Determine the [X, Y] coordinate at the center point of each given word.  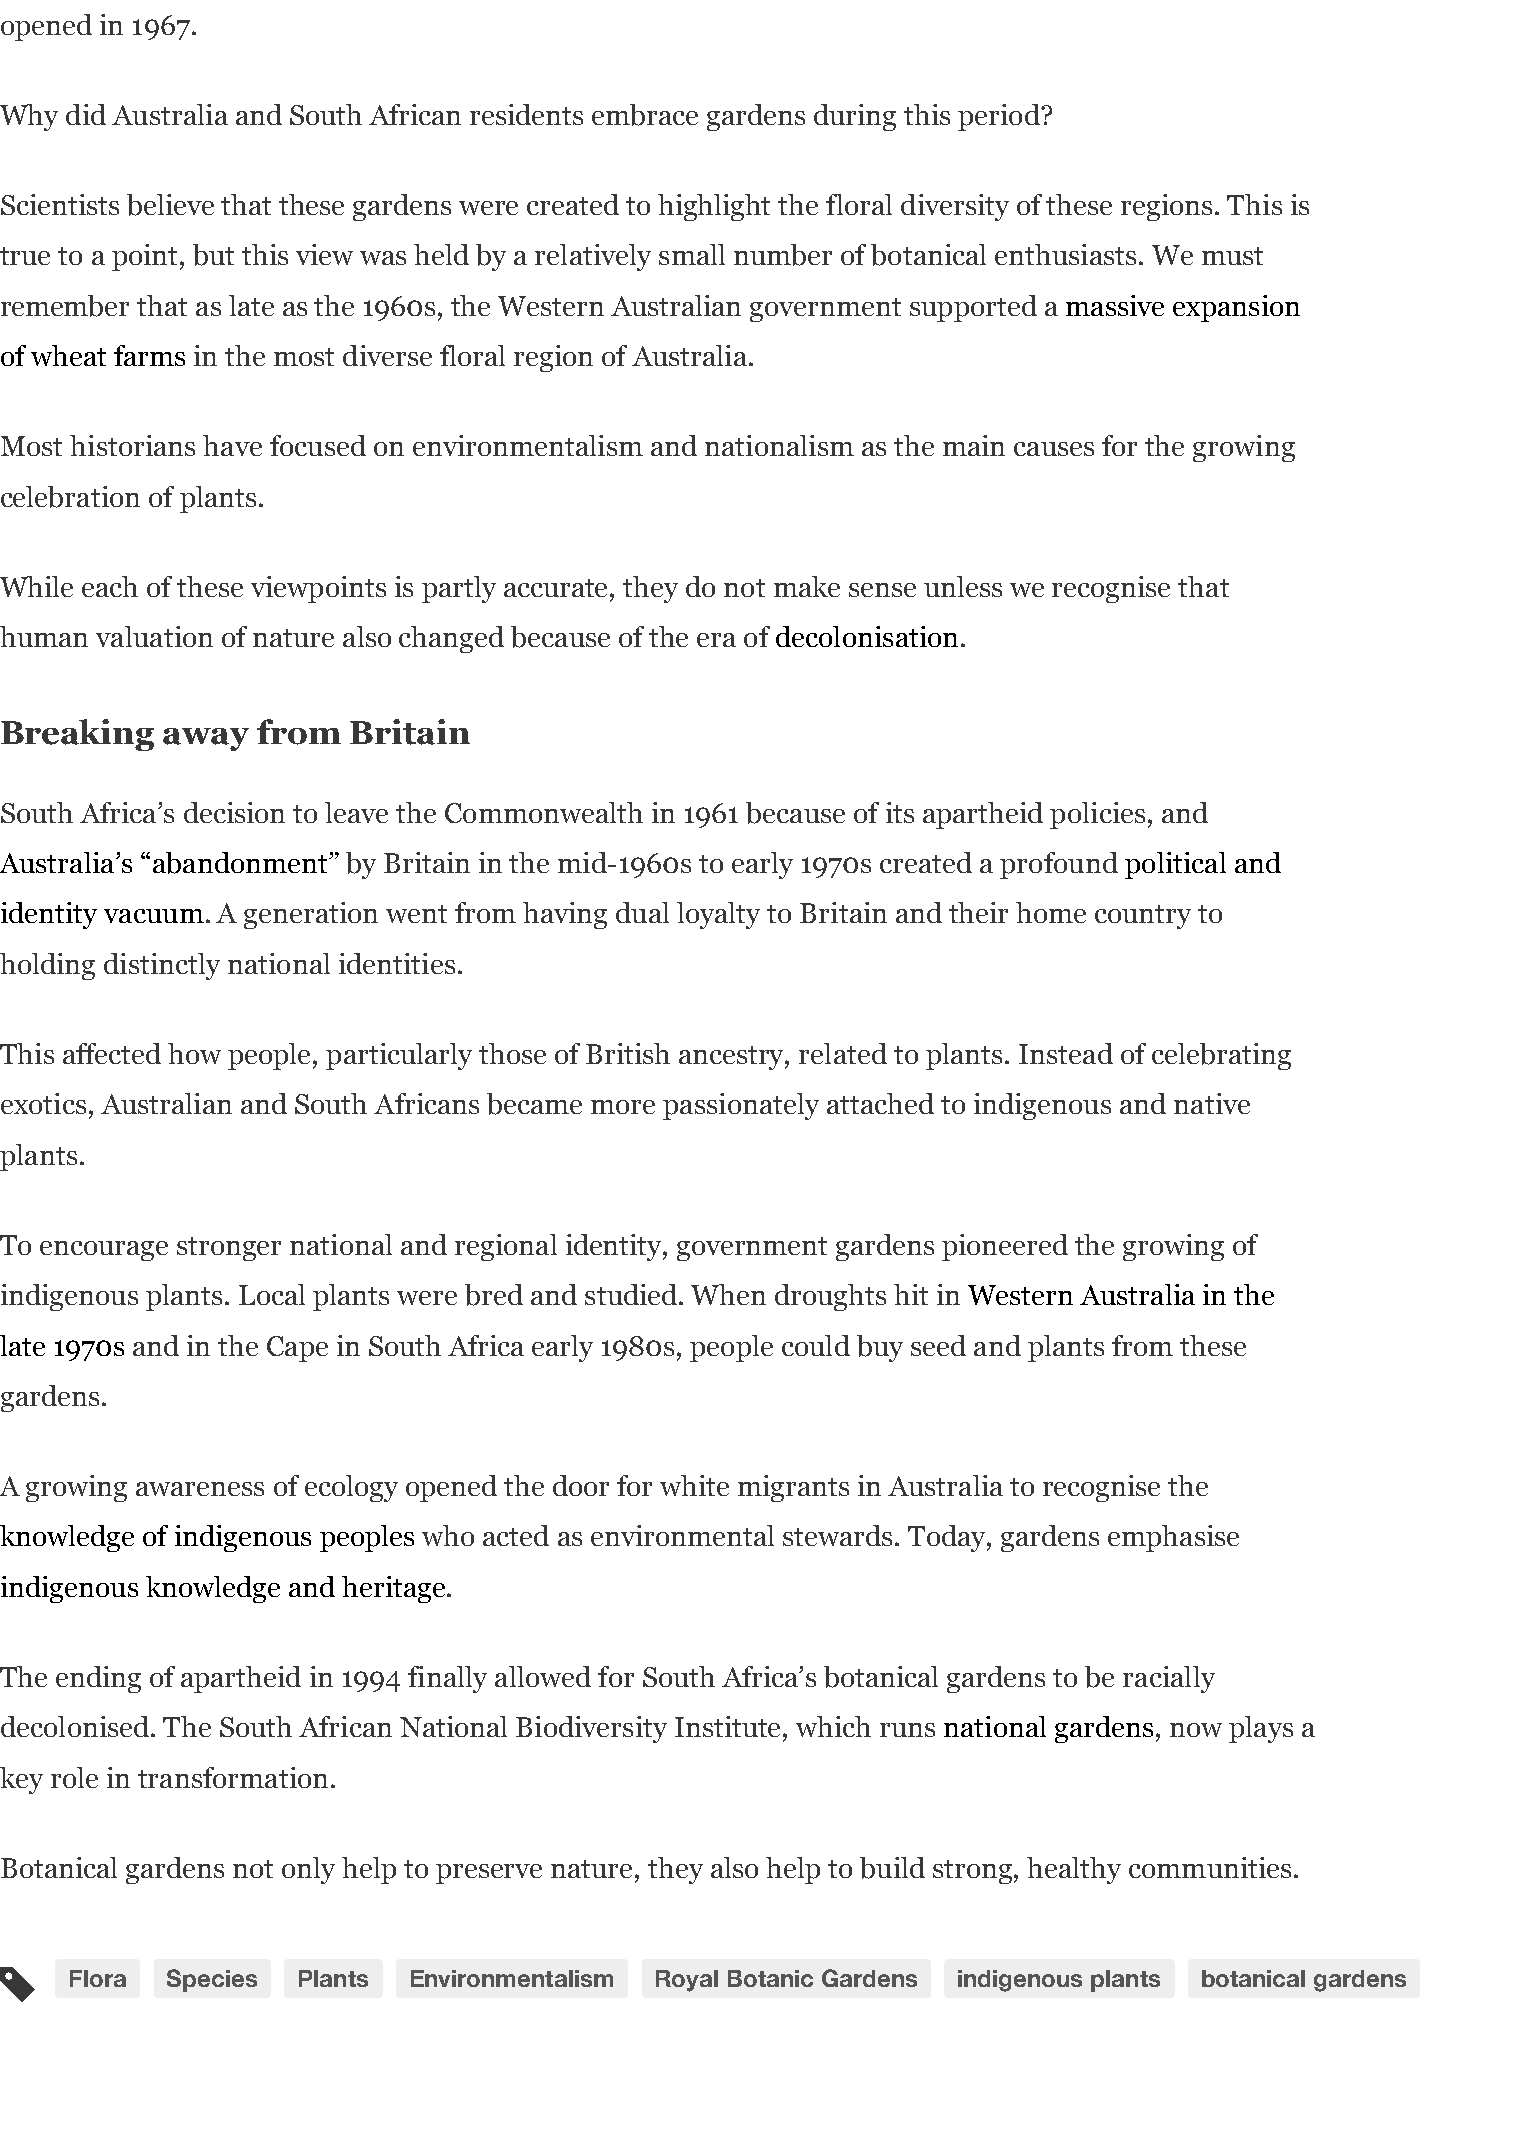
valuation [154, 636]
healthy [1074, 1870]
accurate [557, 588]
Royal [687, 1981]
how [194, 1053]
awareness [200, 1489]
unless [963, 586]
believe [170, 205]
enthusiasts [1065, 254]
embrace [645, 115]
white [694, 1485]
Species [212, 1980]
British [628, 1053]
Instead [1066, 1053]
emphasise [1173, 1538]
